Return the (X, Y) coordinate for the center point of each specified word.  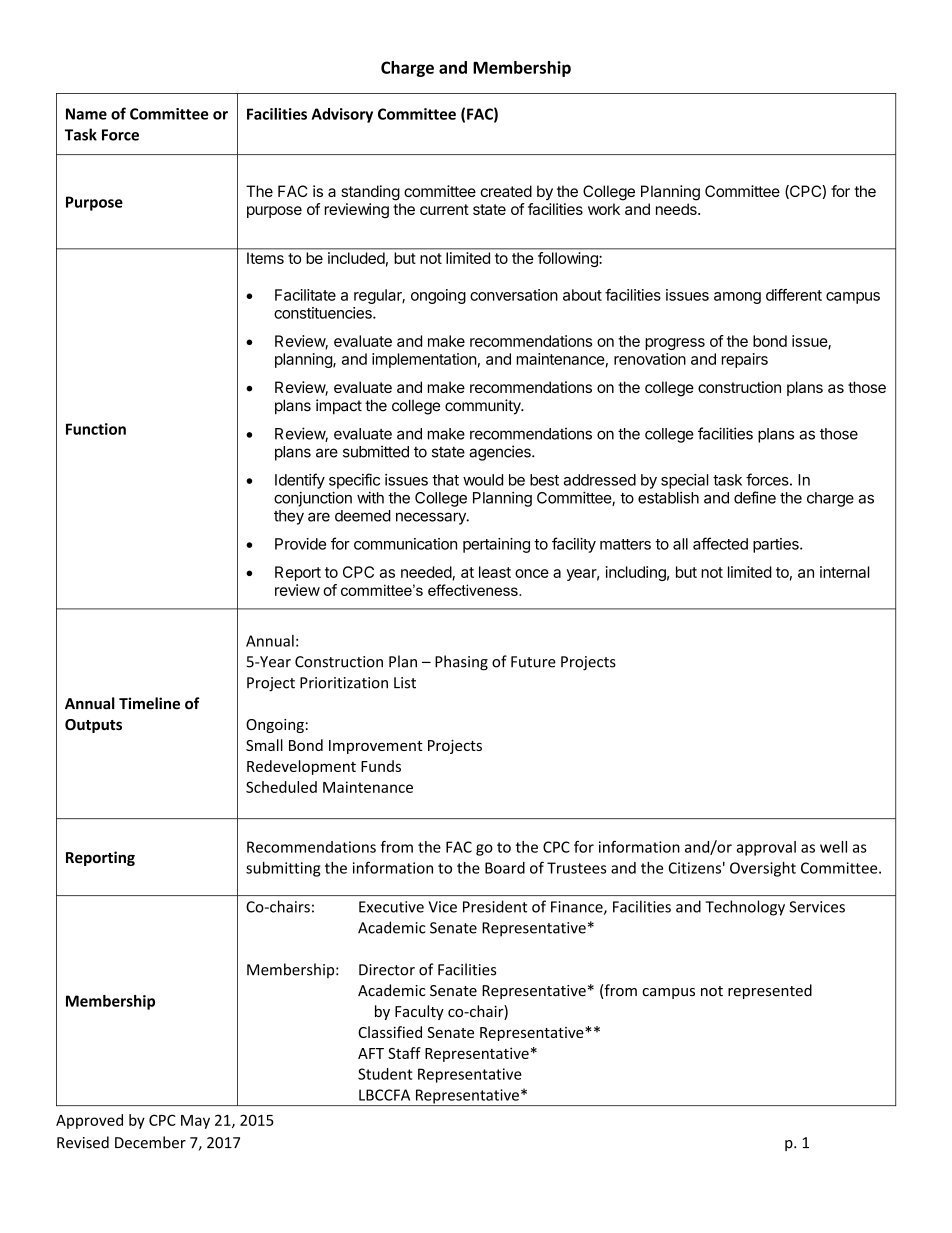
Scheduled (281, 787)
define (755, 497)
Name (86, 114)
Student (385, 1074)
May (195, 1122)
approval (766, 848)
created (506, 191)
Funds (381, 766)
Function (96, 429)
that (445, 480)
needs (677, 209)
